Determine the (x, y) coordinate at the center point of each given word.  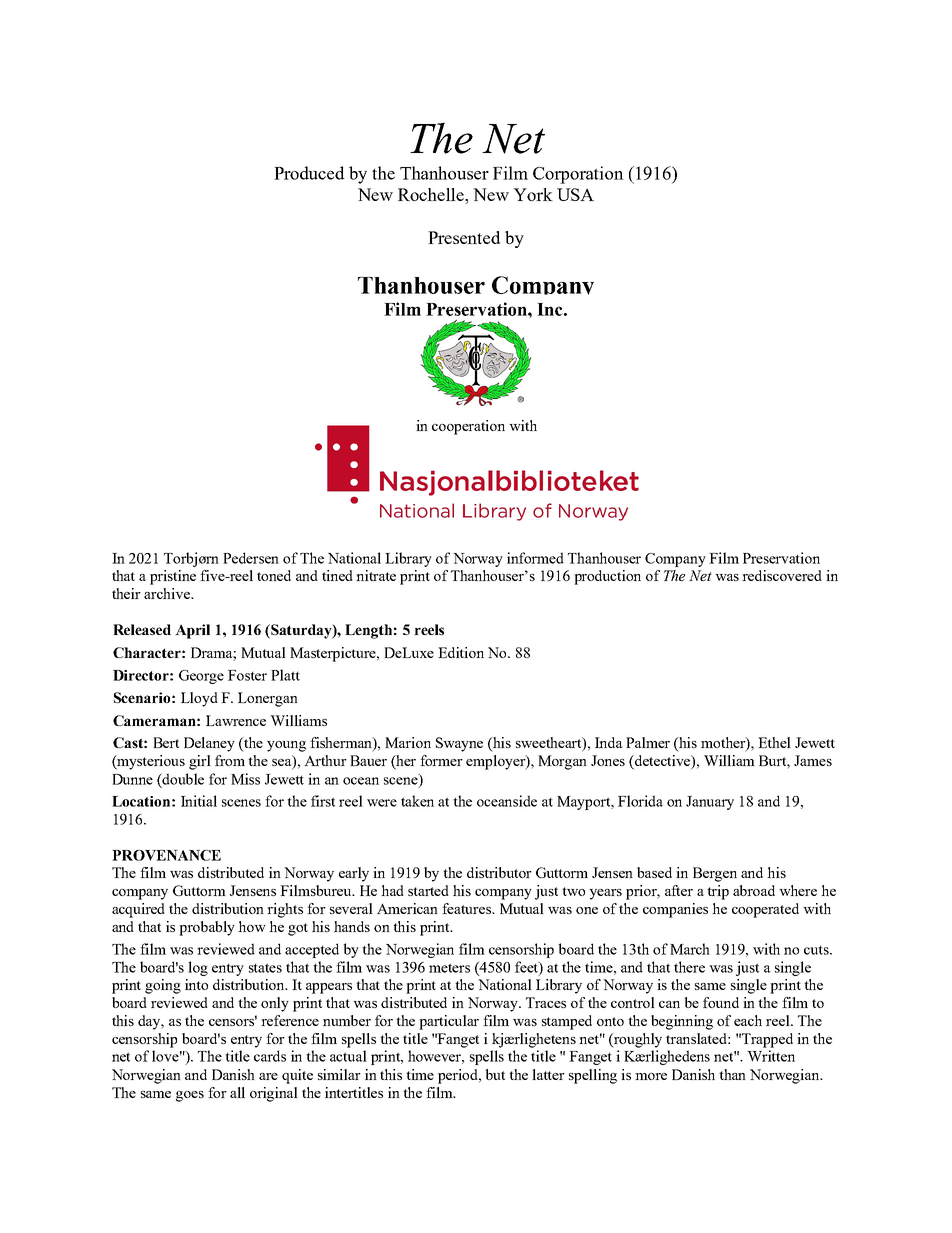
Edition (461, 652)
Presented (464, 237)
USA (575, 194)
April (192, 631)
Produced (309, 173)
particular (449, 1022)
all (237, 1092)
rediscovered (782, 575)
